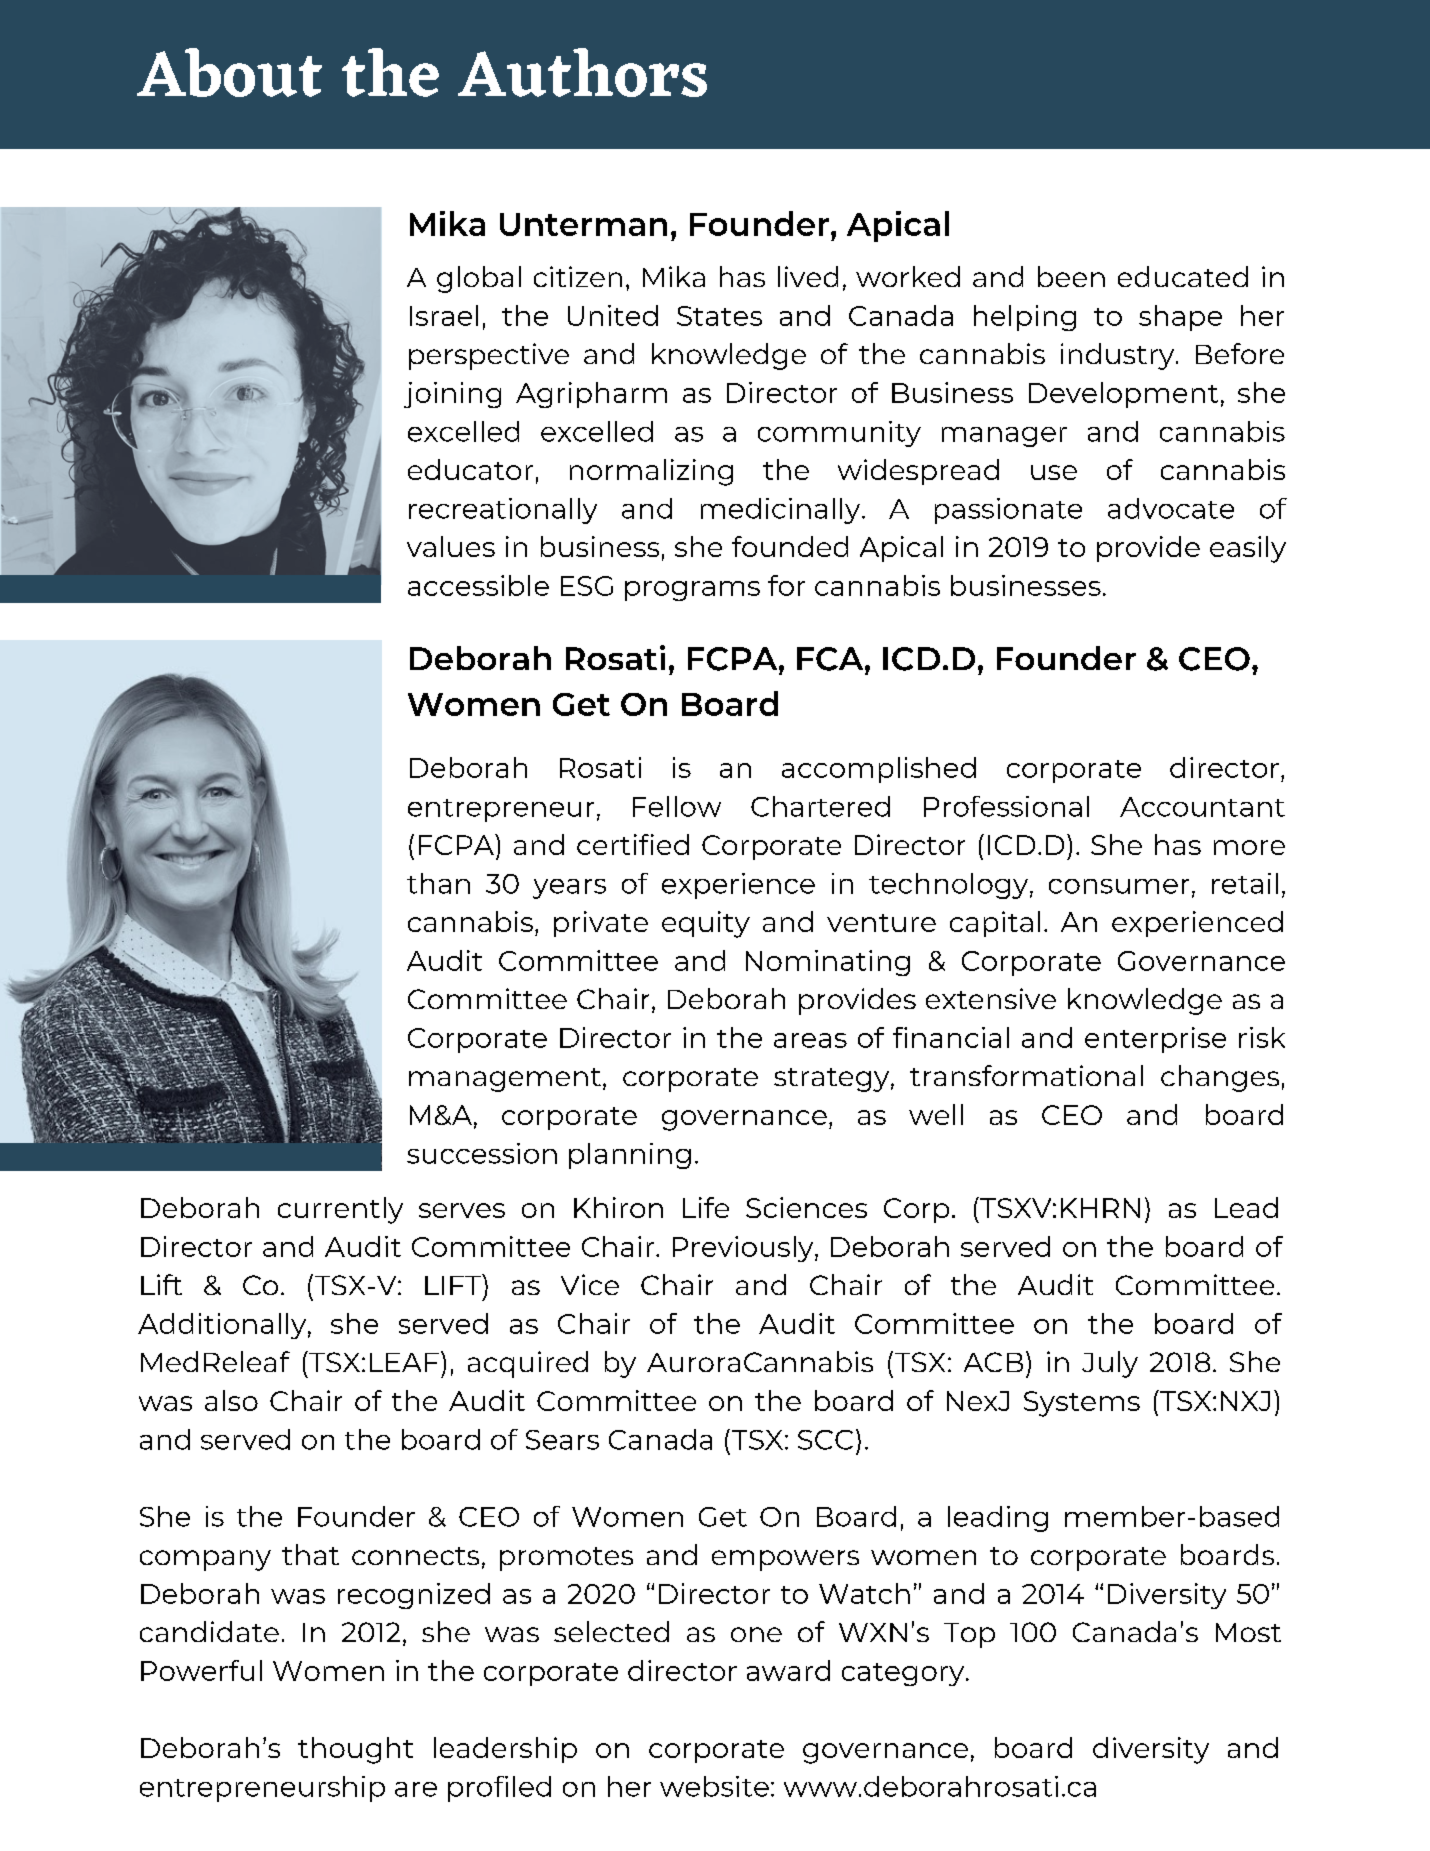 The image size is (1430, 1851). What do you see at coordinates (340, 1210) in the screenshot?
I see `currently` at bounding box center [340, 1210].
